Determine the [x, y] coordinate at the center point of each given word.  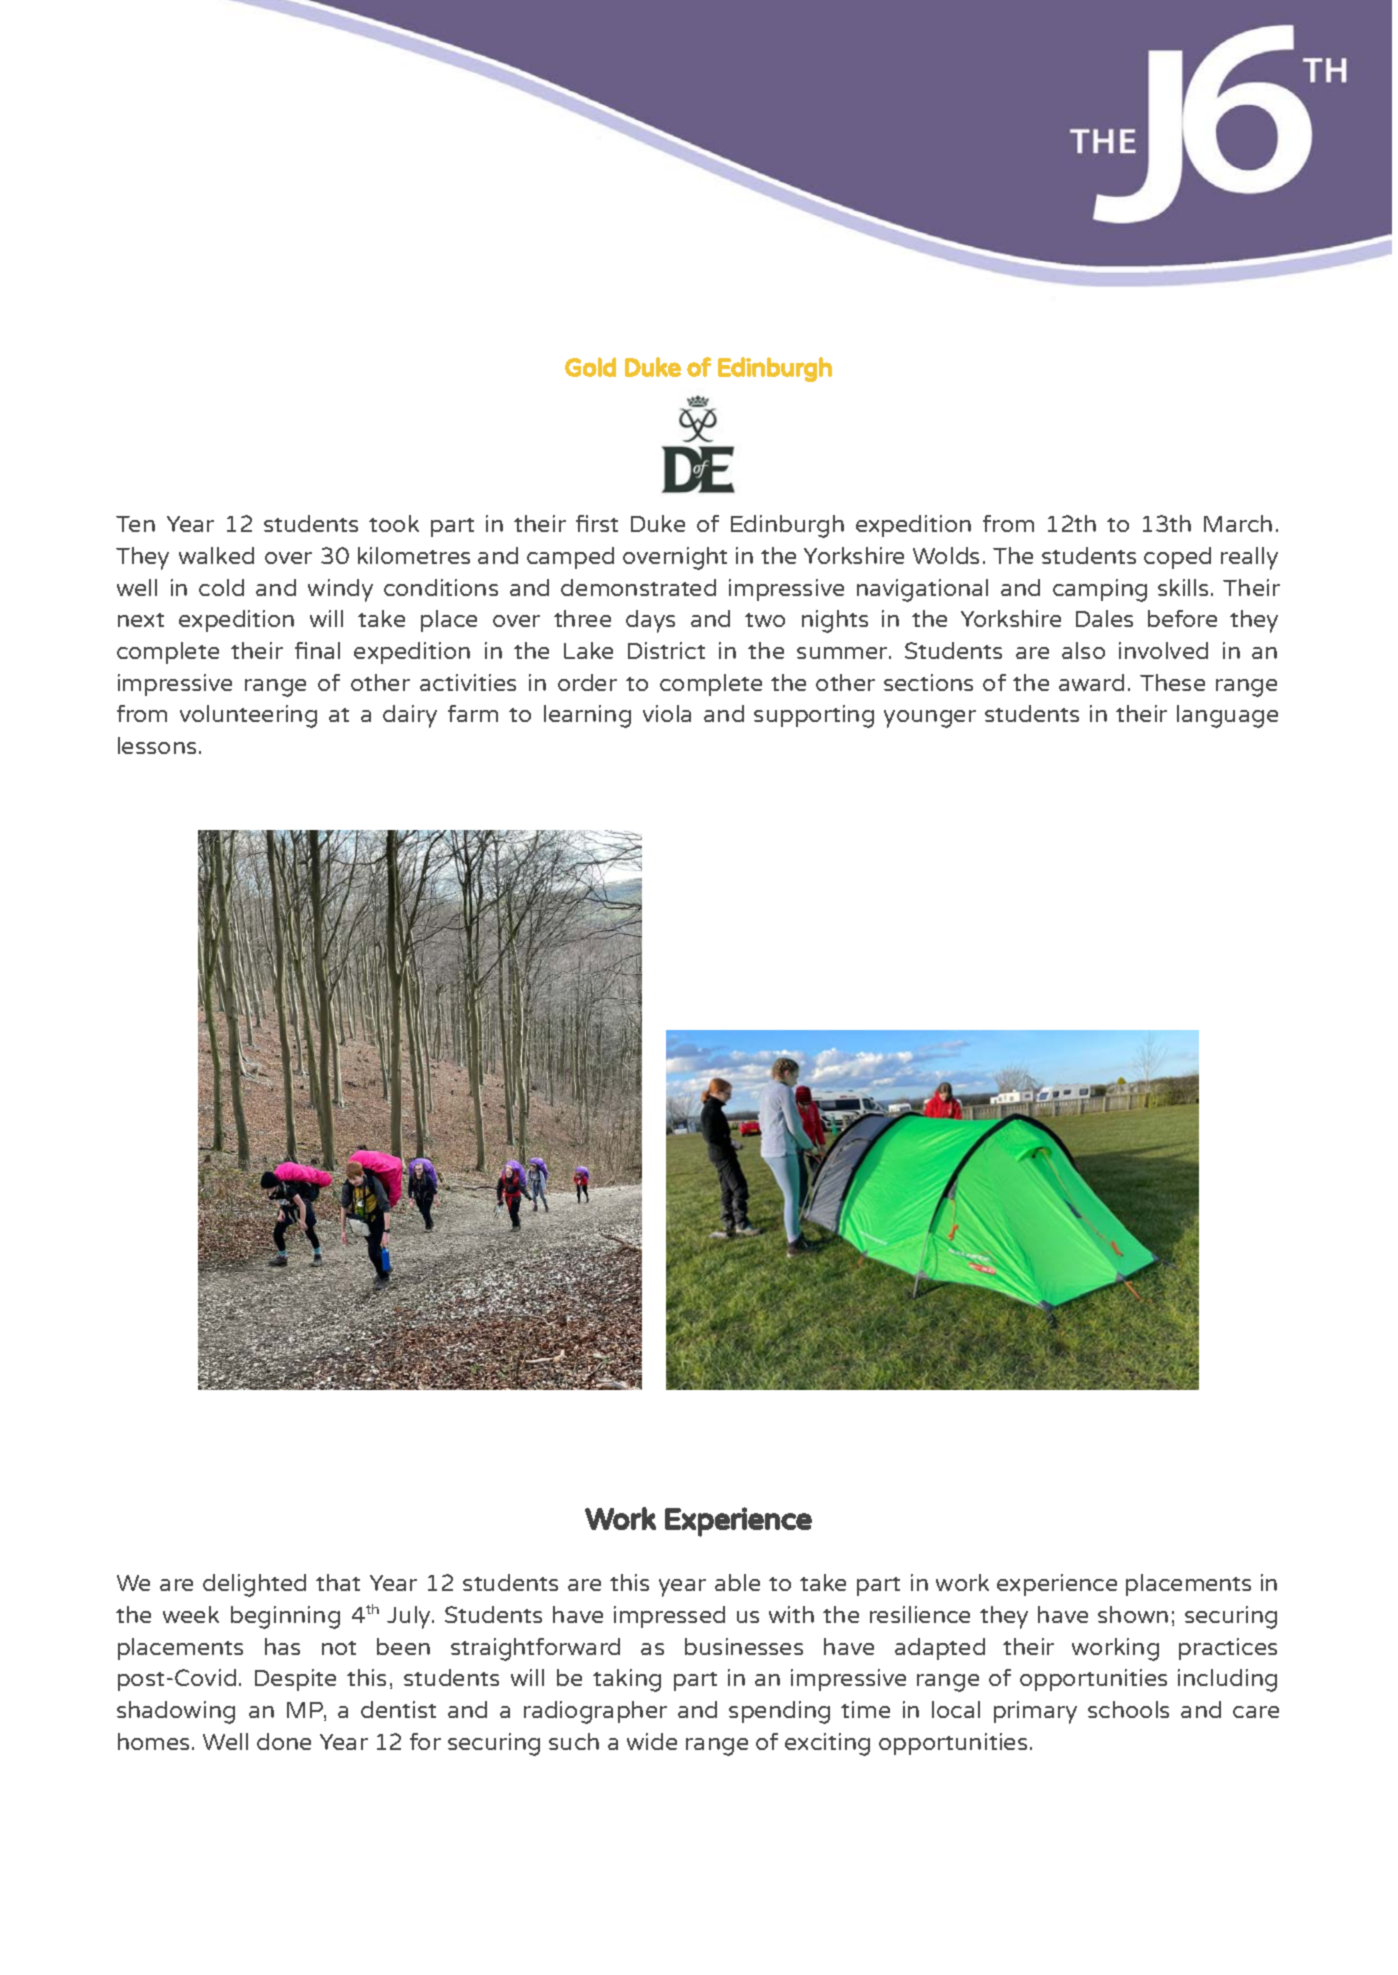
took [394, 523]
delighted [254, 1585]
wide [652, 1741]
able [737, 1582]
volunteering [248, 716]
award [1091, 682]
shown [1133, 1614]
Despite [295, 1680]
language [1227, 716]
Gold [590, 367]
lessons [157, 745]
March [1238, 523]
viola [667, 713]
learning [587, 716]
